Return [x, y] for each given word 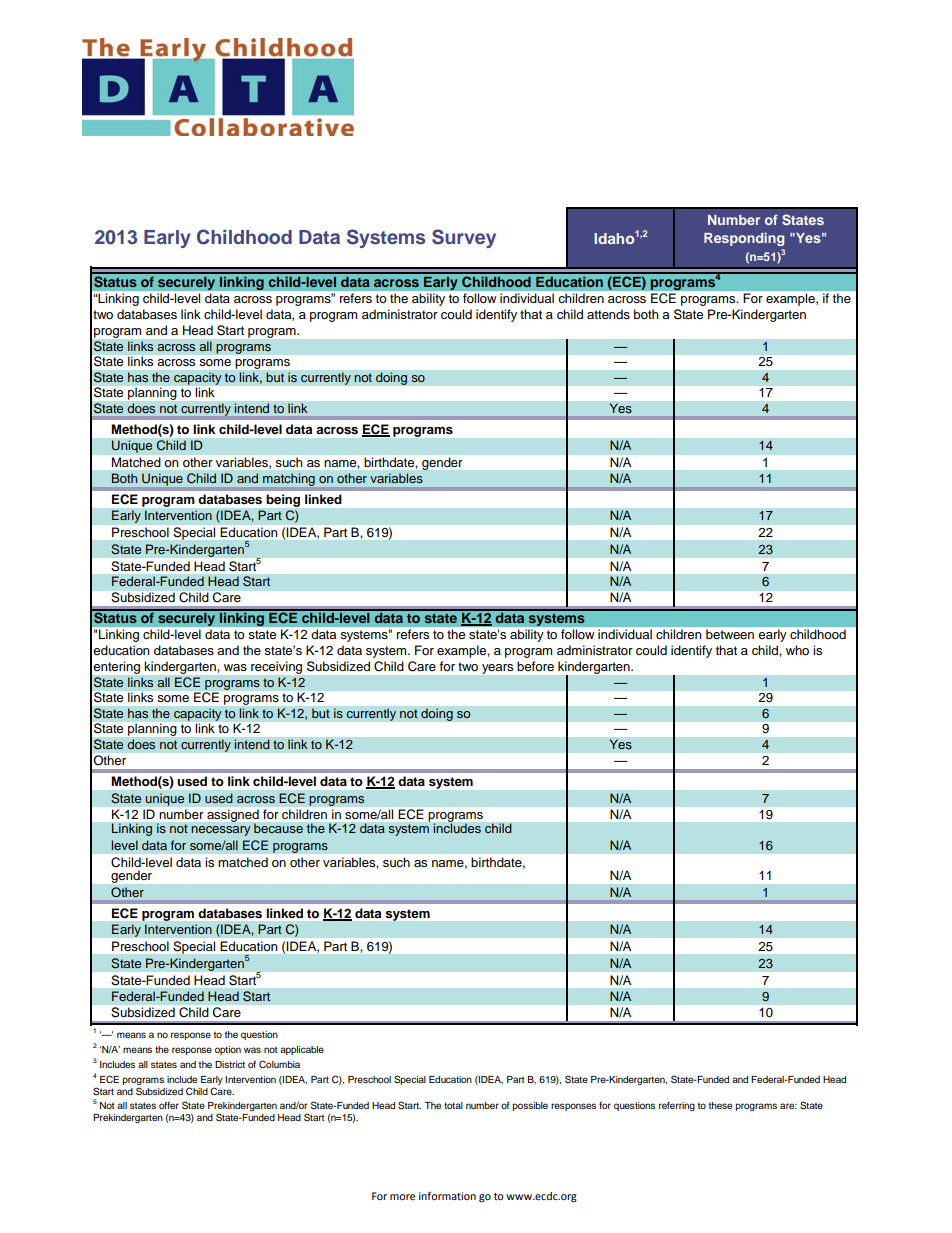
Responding [744, 239]
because [278, 828]
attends [608, 314]
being [283, 500]
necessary [221, 831]
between [730, 634]
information [447, 1196]
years [497, 669]
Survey [464, 238]
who [797, 650]
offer [169, 1105]
